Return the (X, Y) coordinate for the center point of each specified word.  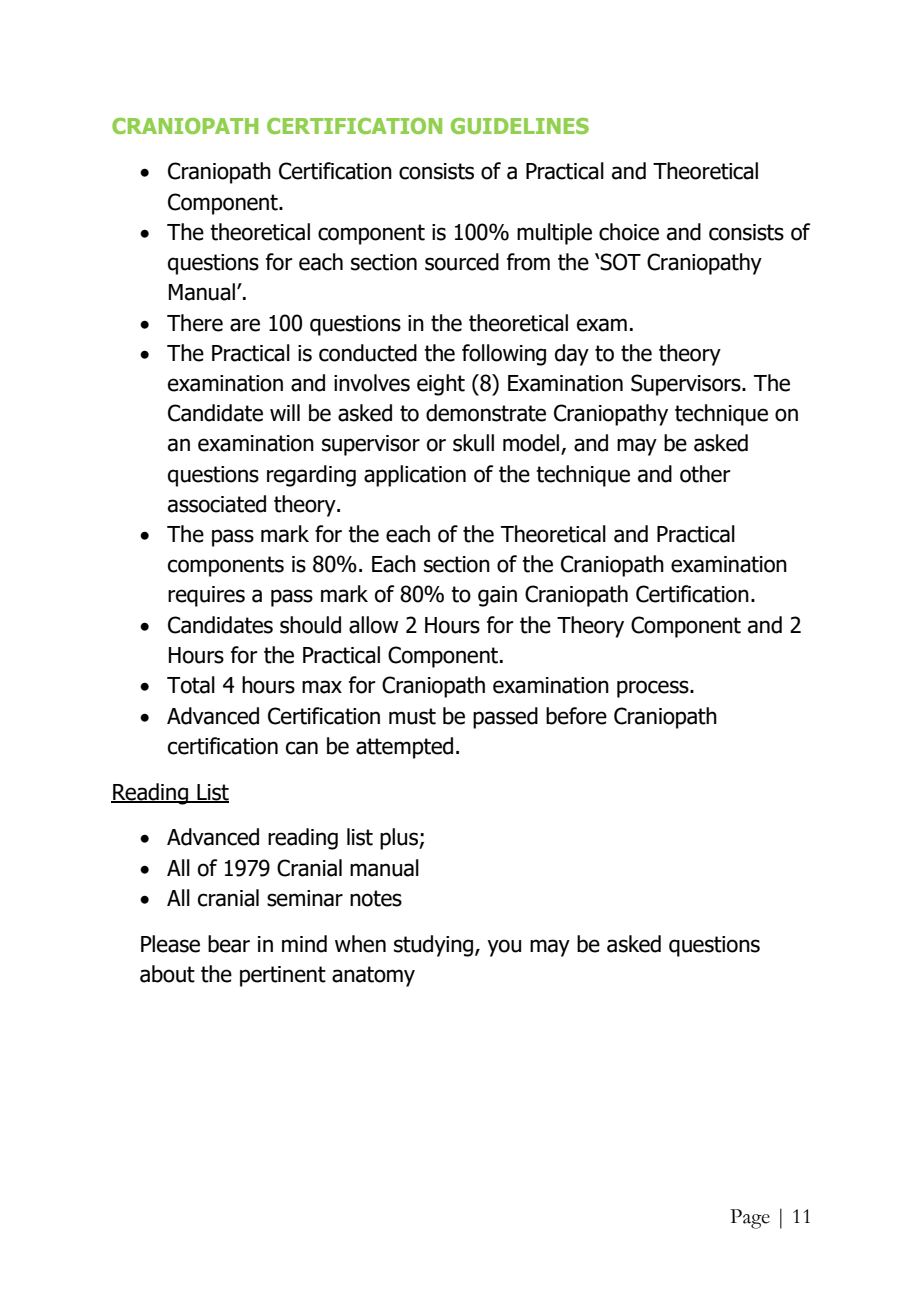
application (415, 476)
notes (376, 898)
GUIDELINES (520, 126)
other (705, 474)
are (245, 325)
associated (217, 504)
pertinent (283, 976)
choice (629, 232)
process (654, 689)
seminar (305, 898)
